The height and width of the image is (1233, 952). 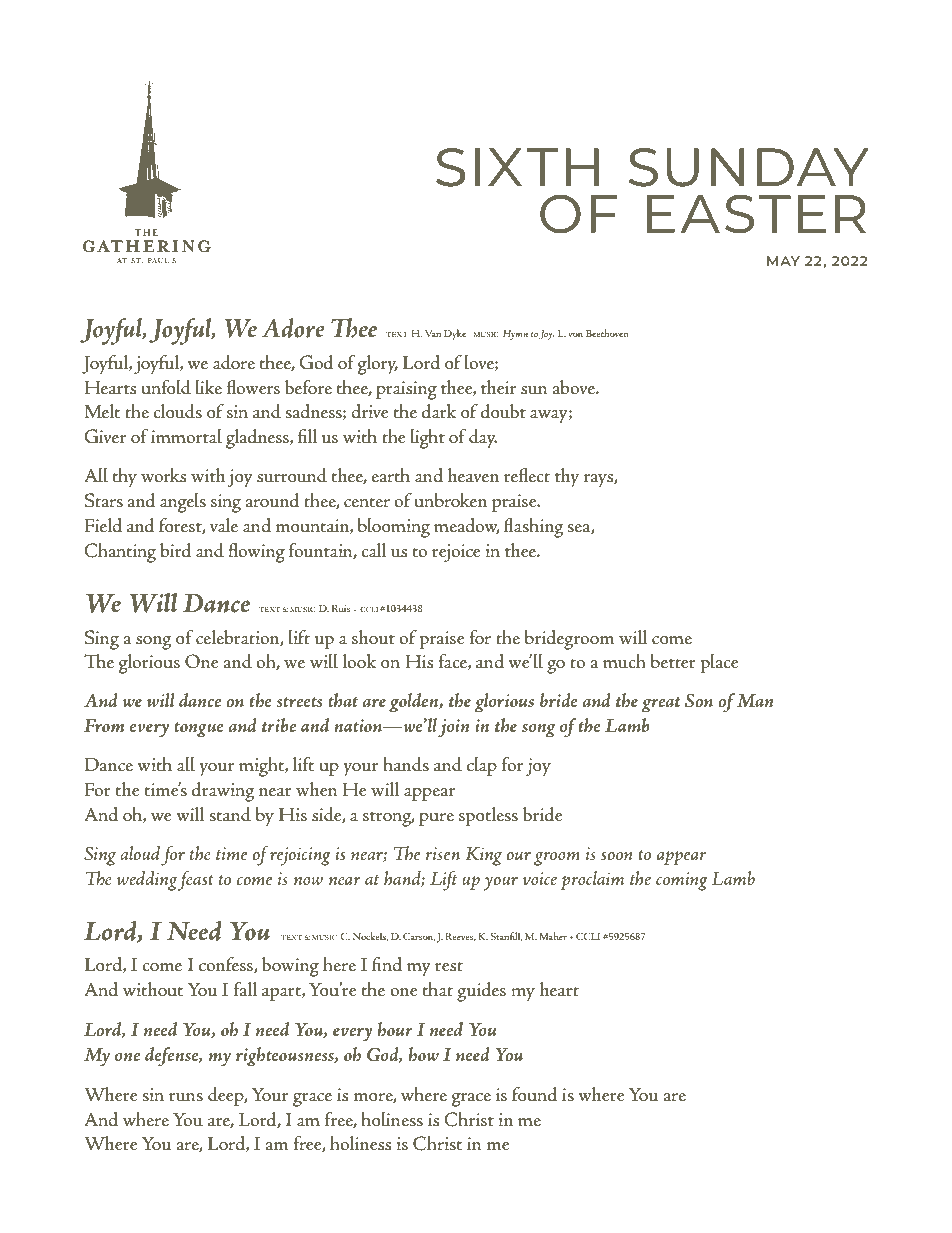 I want to click on shout, so click(x=373, y=637).
